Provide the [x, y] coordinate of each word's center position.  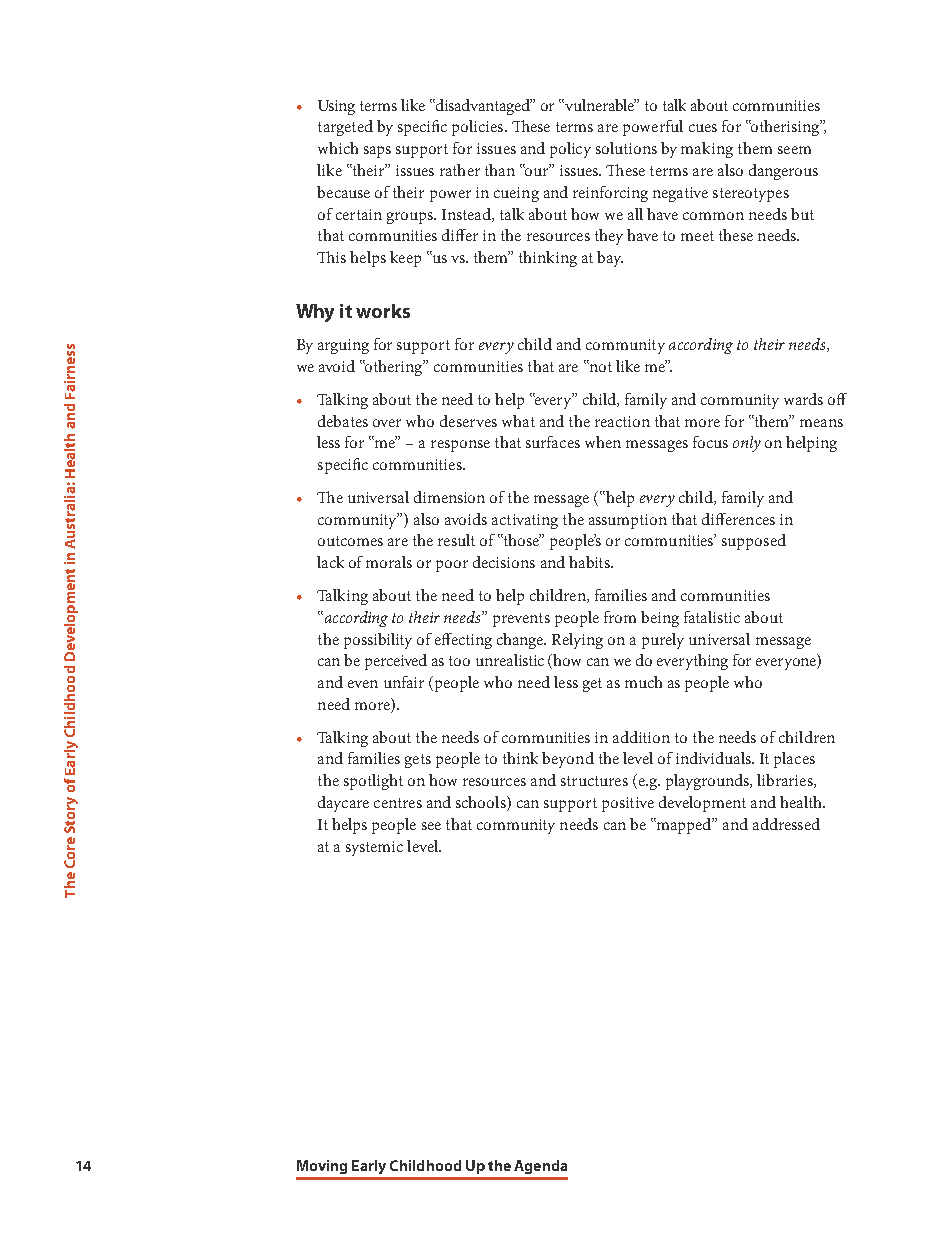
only [747, 444]
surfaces [553, 442]
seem [794, 150]
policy [570, 150]
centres [398, 803]
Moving [322, 1167]
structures [594, 781]
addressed [786, 824]
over [387, 423]
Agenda [540, 1167]
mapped [684, 826]
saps [377, 152]
